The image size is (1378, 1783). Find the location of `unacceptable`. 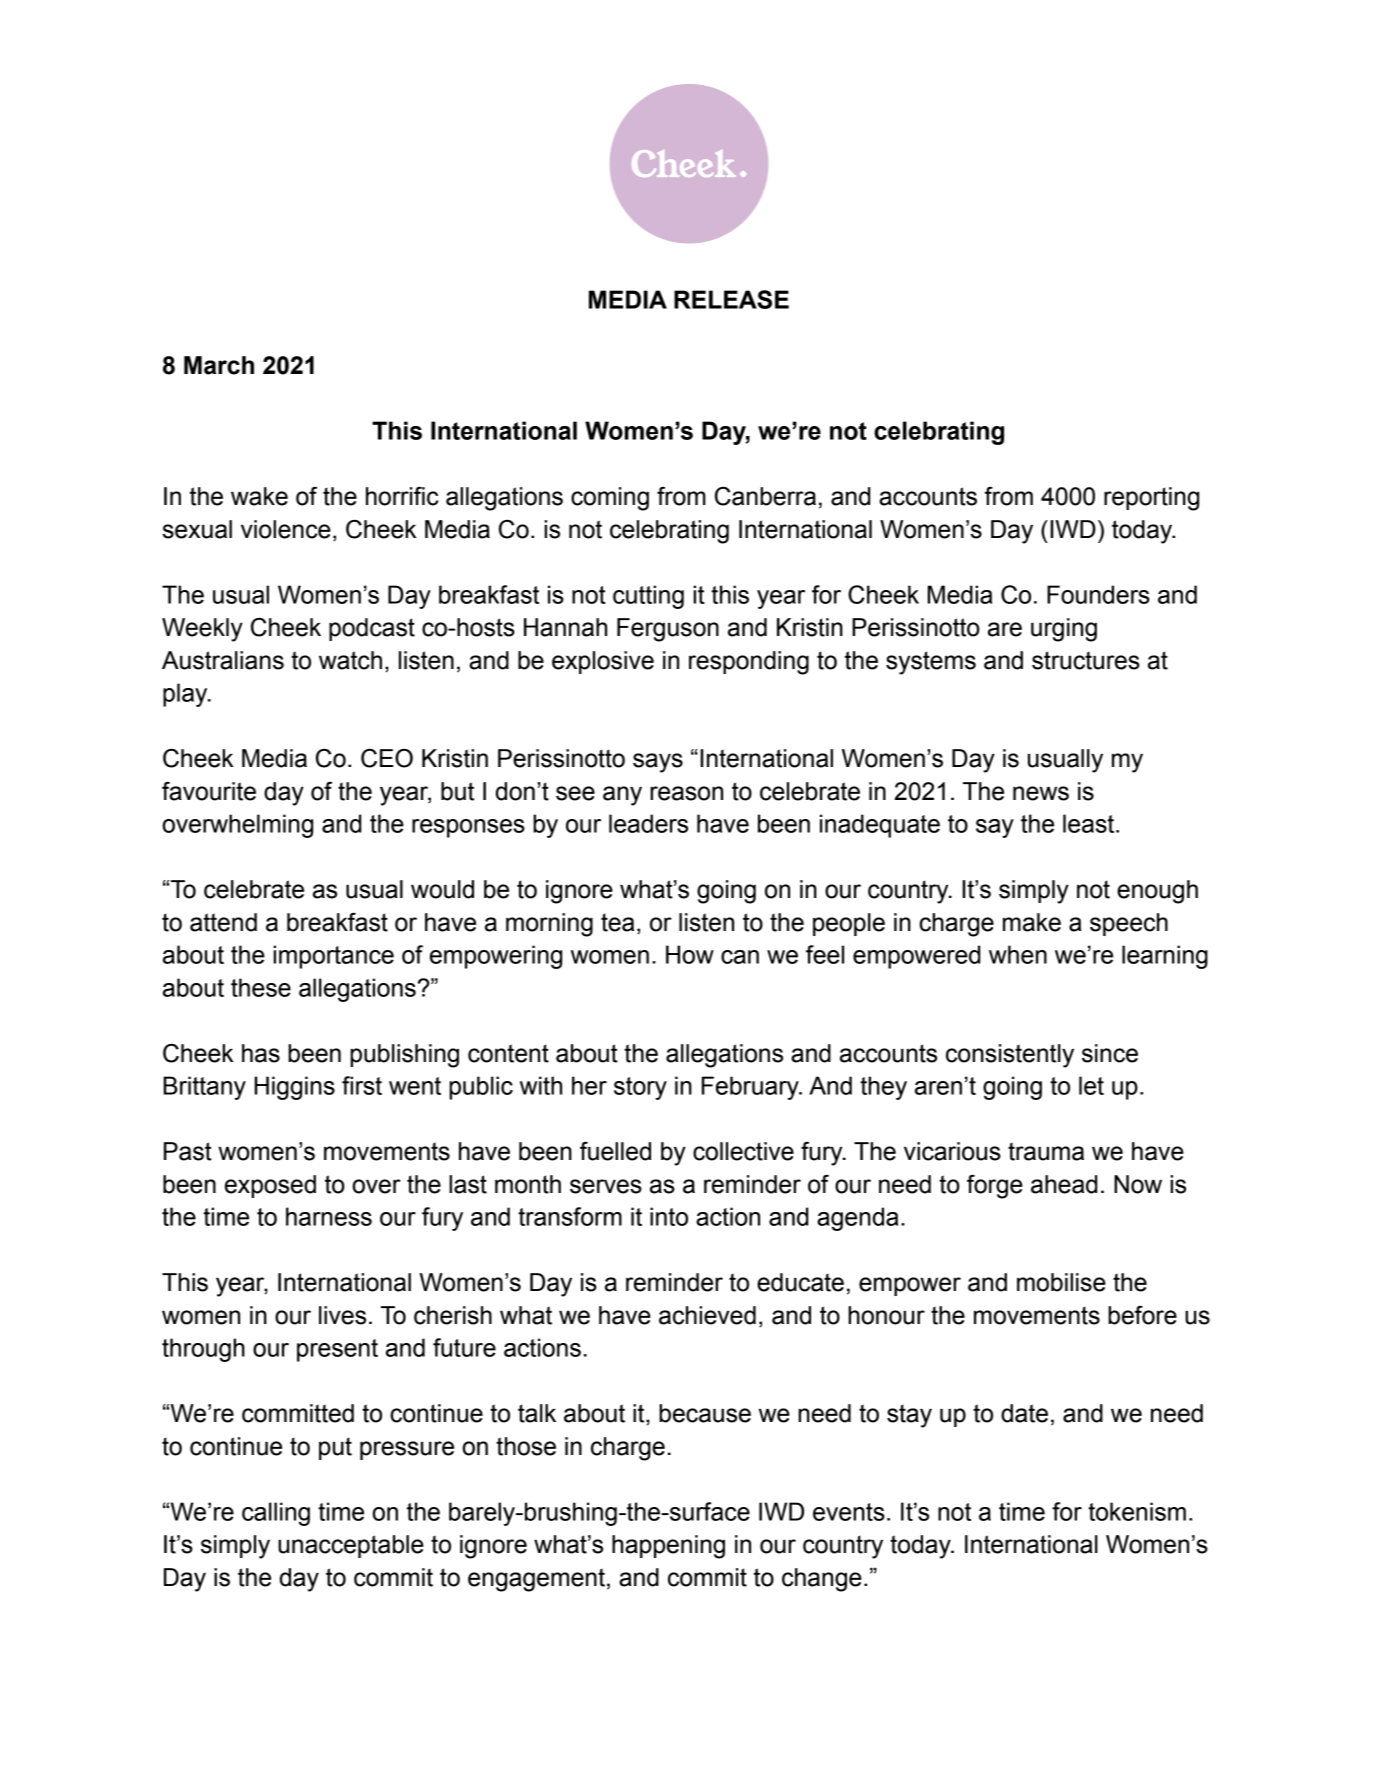

unacceptable is located at coordinates (351, 1546).
